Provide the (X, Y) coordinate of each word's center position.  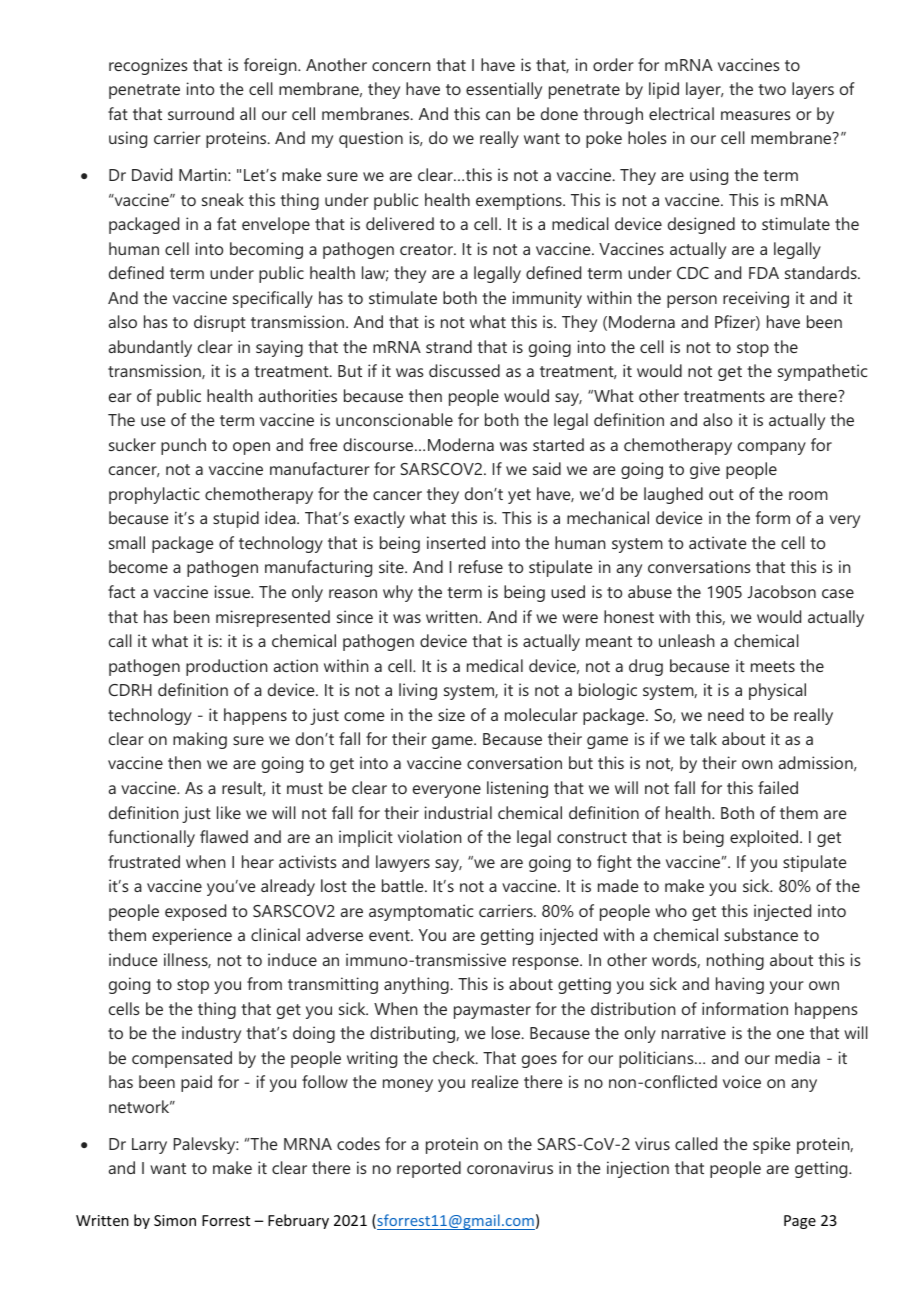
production (227, 667)
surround (201, 113)
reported (429, 1169)
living (418, 691)
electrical (681, 113)
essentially (504, 90)
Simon (175, 1220)
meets (773, 666)
